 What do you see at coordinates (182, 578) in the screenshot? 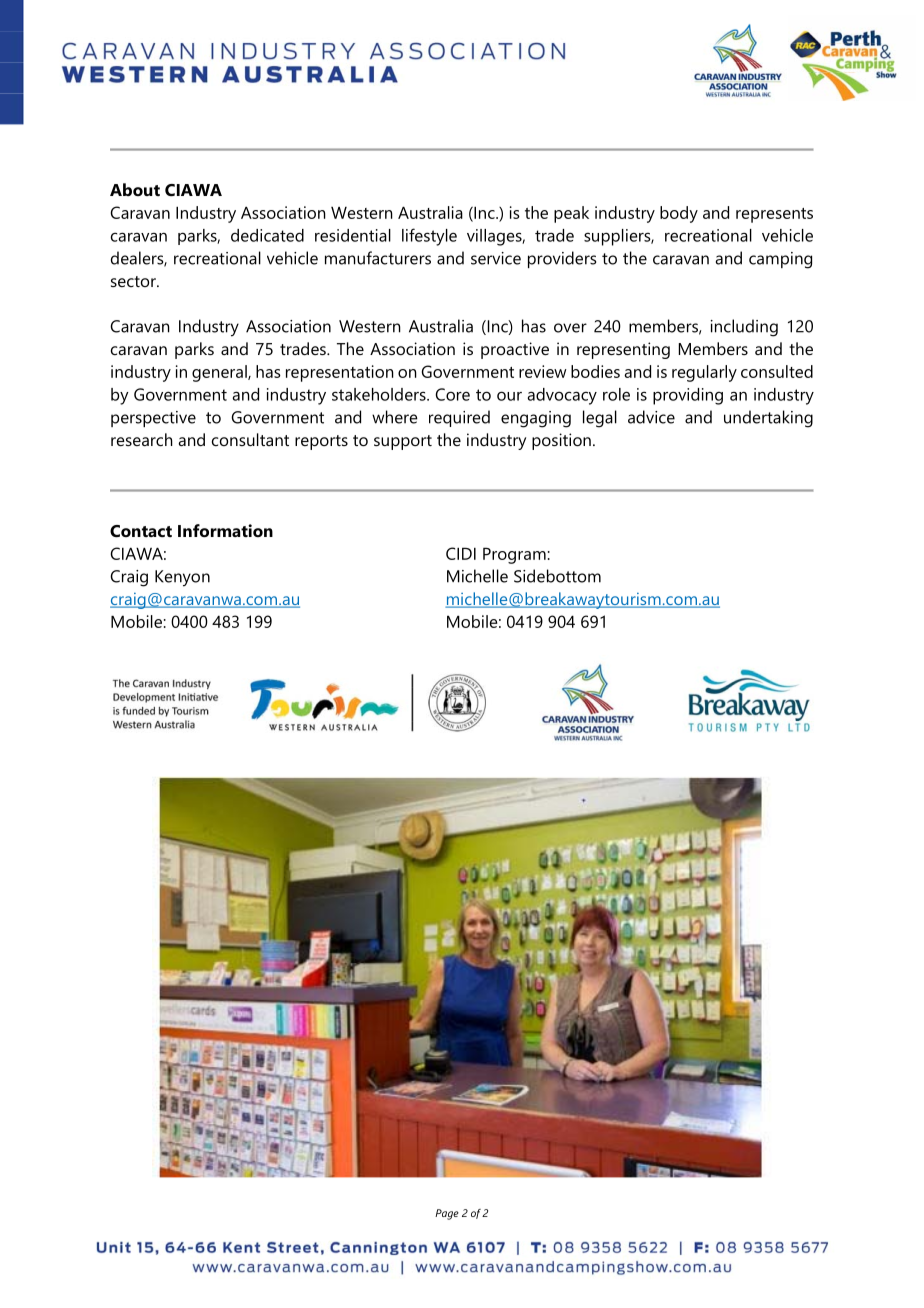
I see `Kenyon` at bounding box center [182, 578].
